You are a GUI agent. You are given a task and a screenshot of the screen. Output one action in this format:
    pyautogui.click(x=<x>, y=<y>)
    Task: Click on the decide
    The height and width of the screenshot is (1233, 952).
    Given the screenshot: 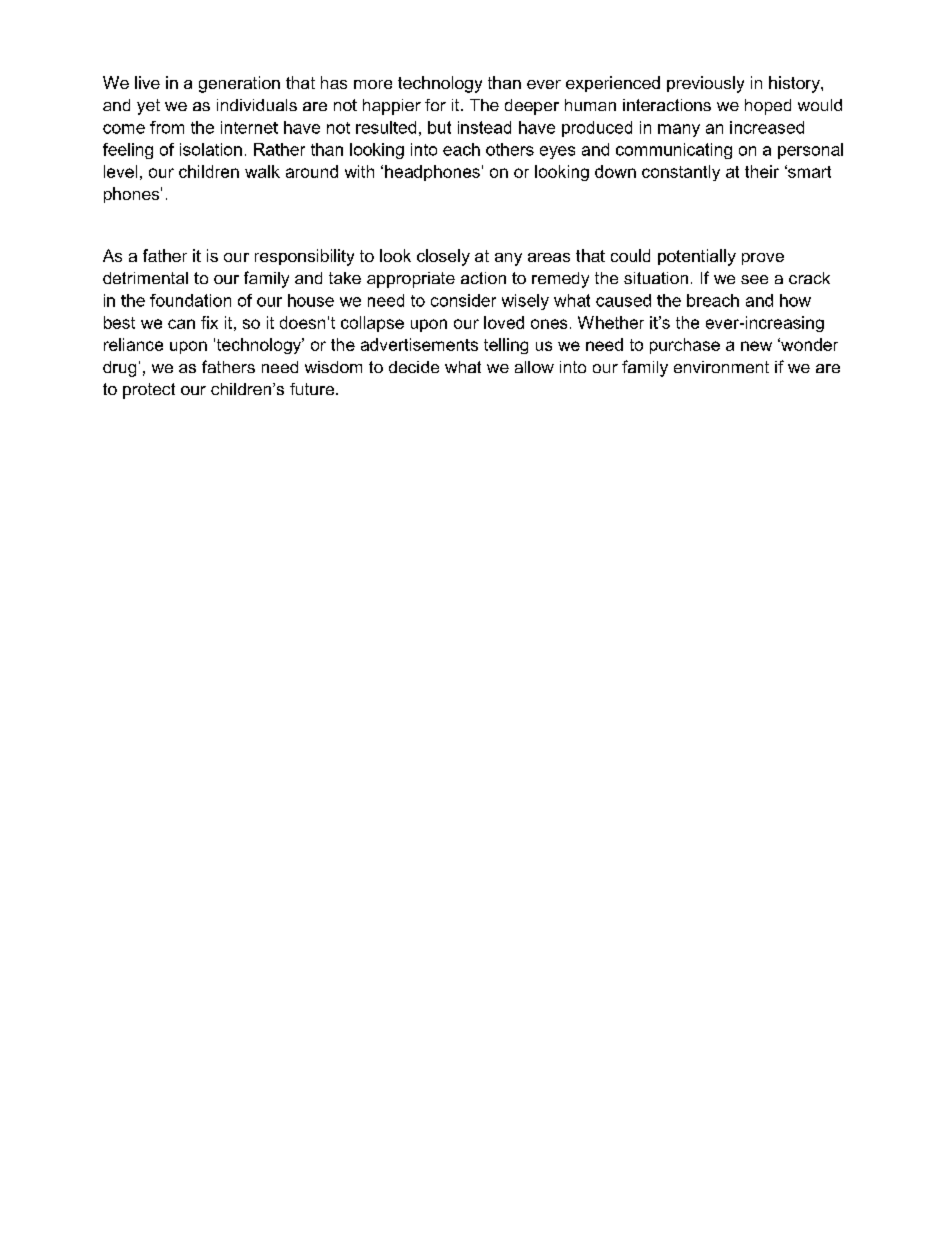 What is the action you would take?
    pyautogui.click(x=414, y=367)
